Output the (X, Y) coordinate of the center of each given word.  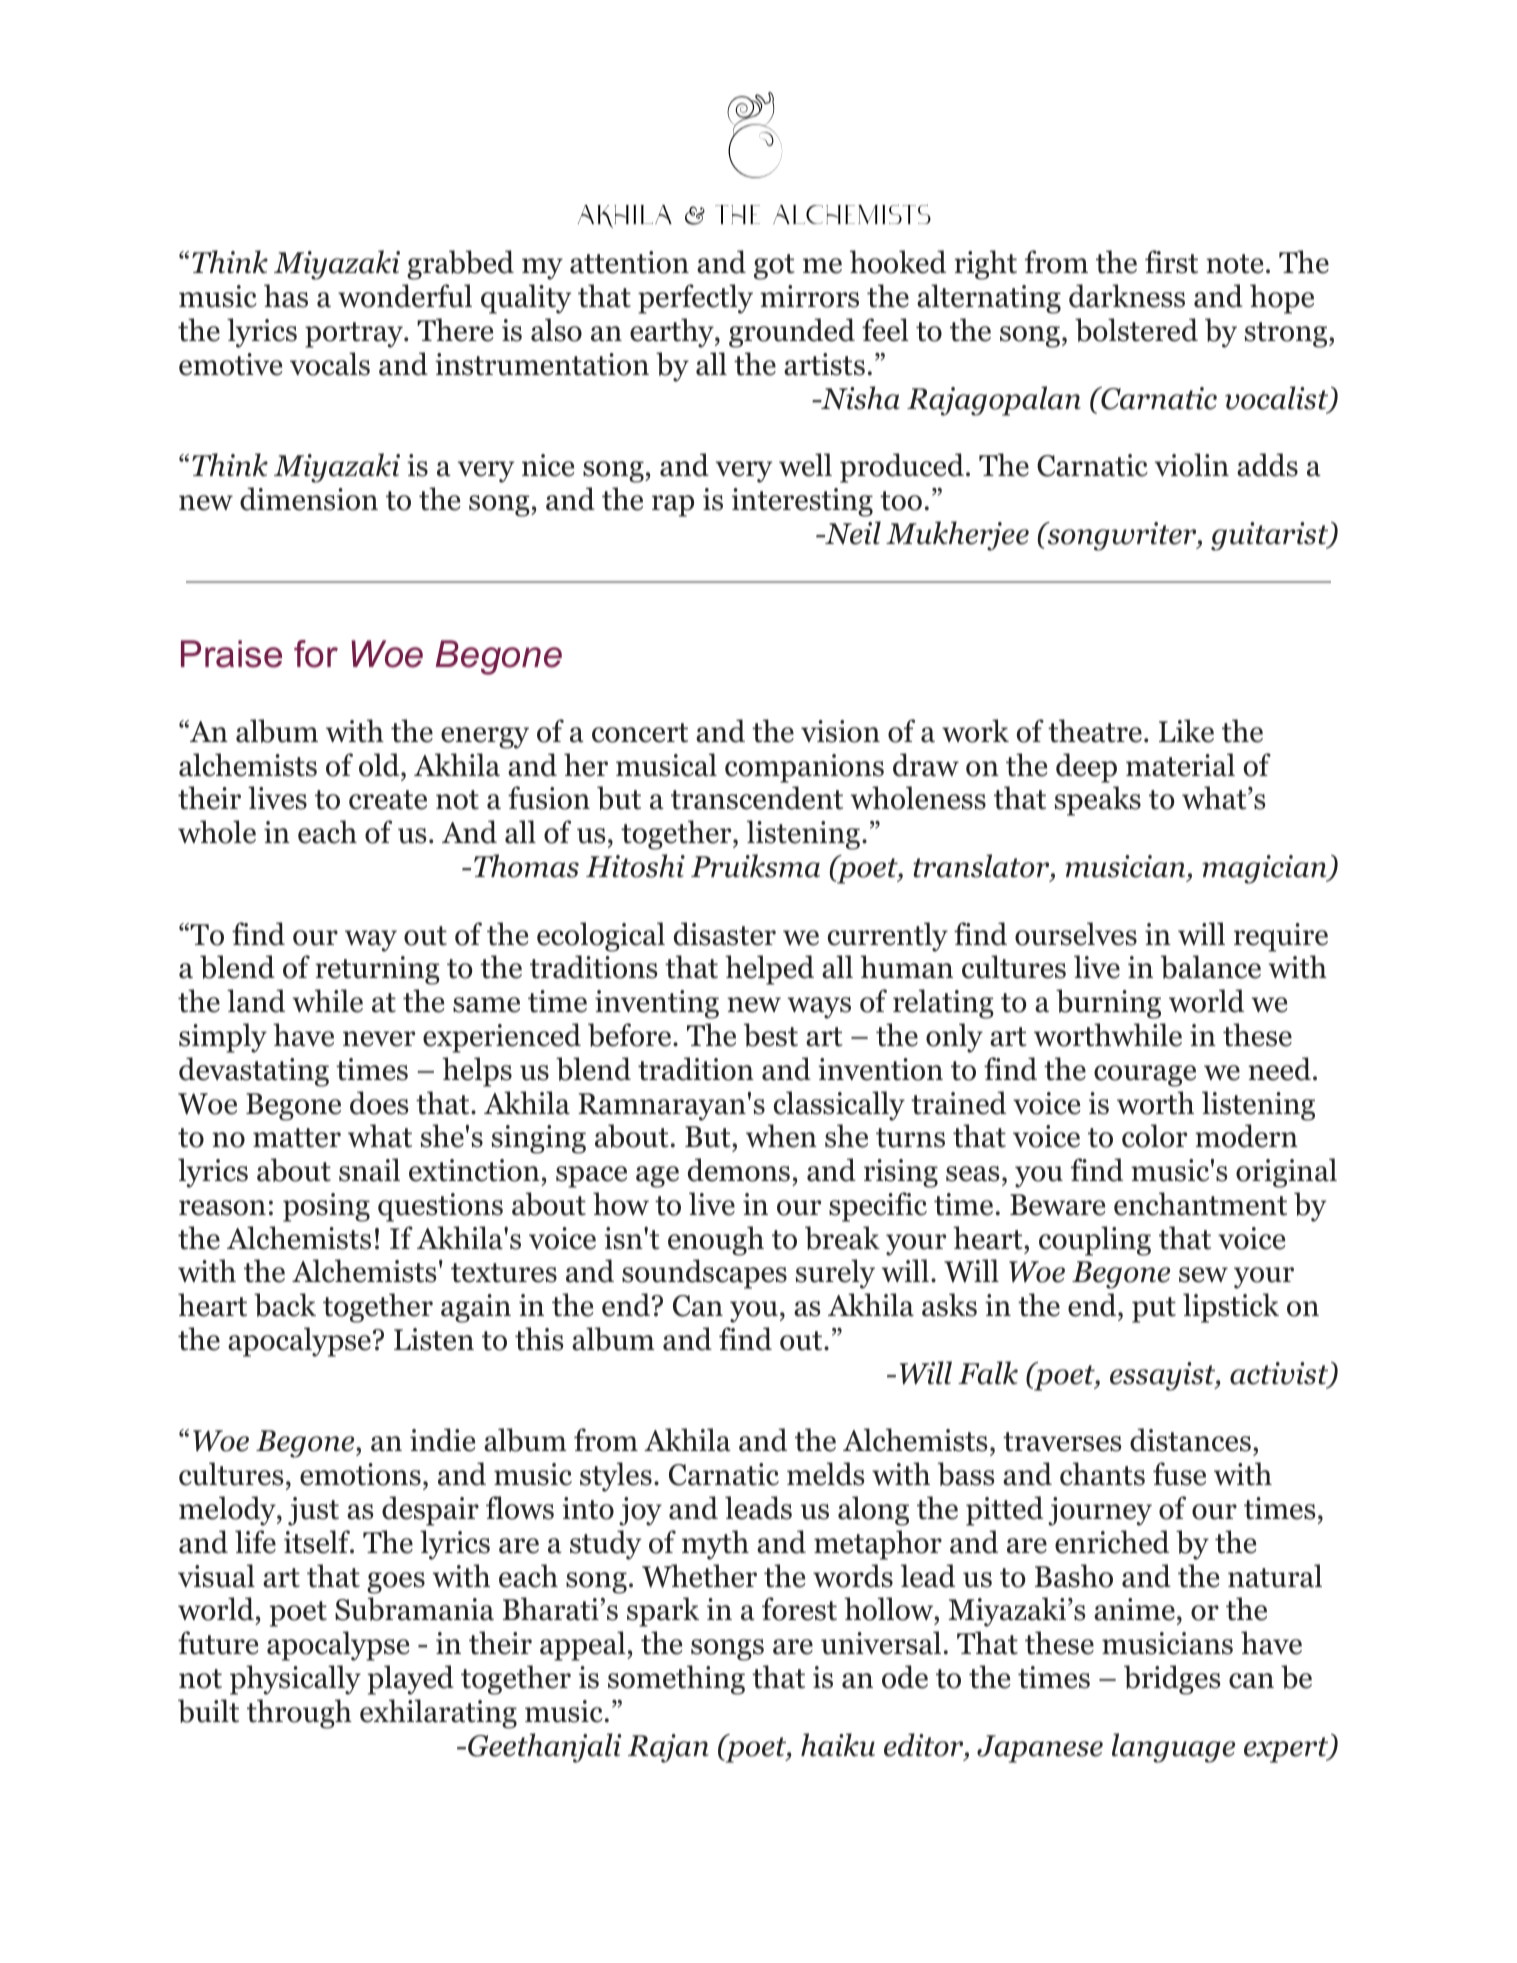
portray (355, 335)
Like (1186, 731)
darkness (1127, 296)
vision (840, 731)
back (285, 1305)
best (771, 1035)
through (299, 1714)
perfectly (695, 299)
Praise (231, 654)
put (1154, 1310)
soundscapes (704, 1274)
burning (1108, 1004)
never (379, 1039)
